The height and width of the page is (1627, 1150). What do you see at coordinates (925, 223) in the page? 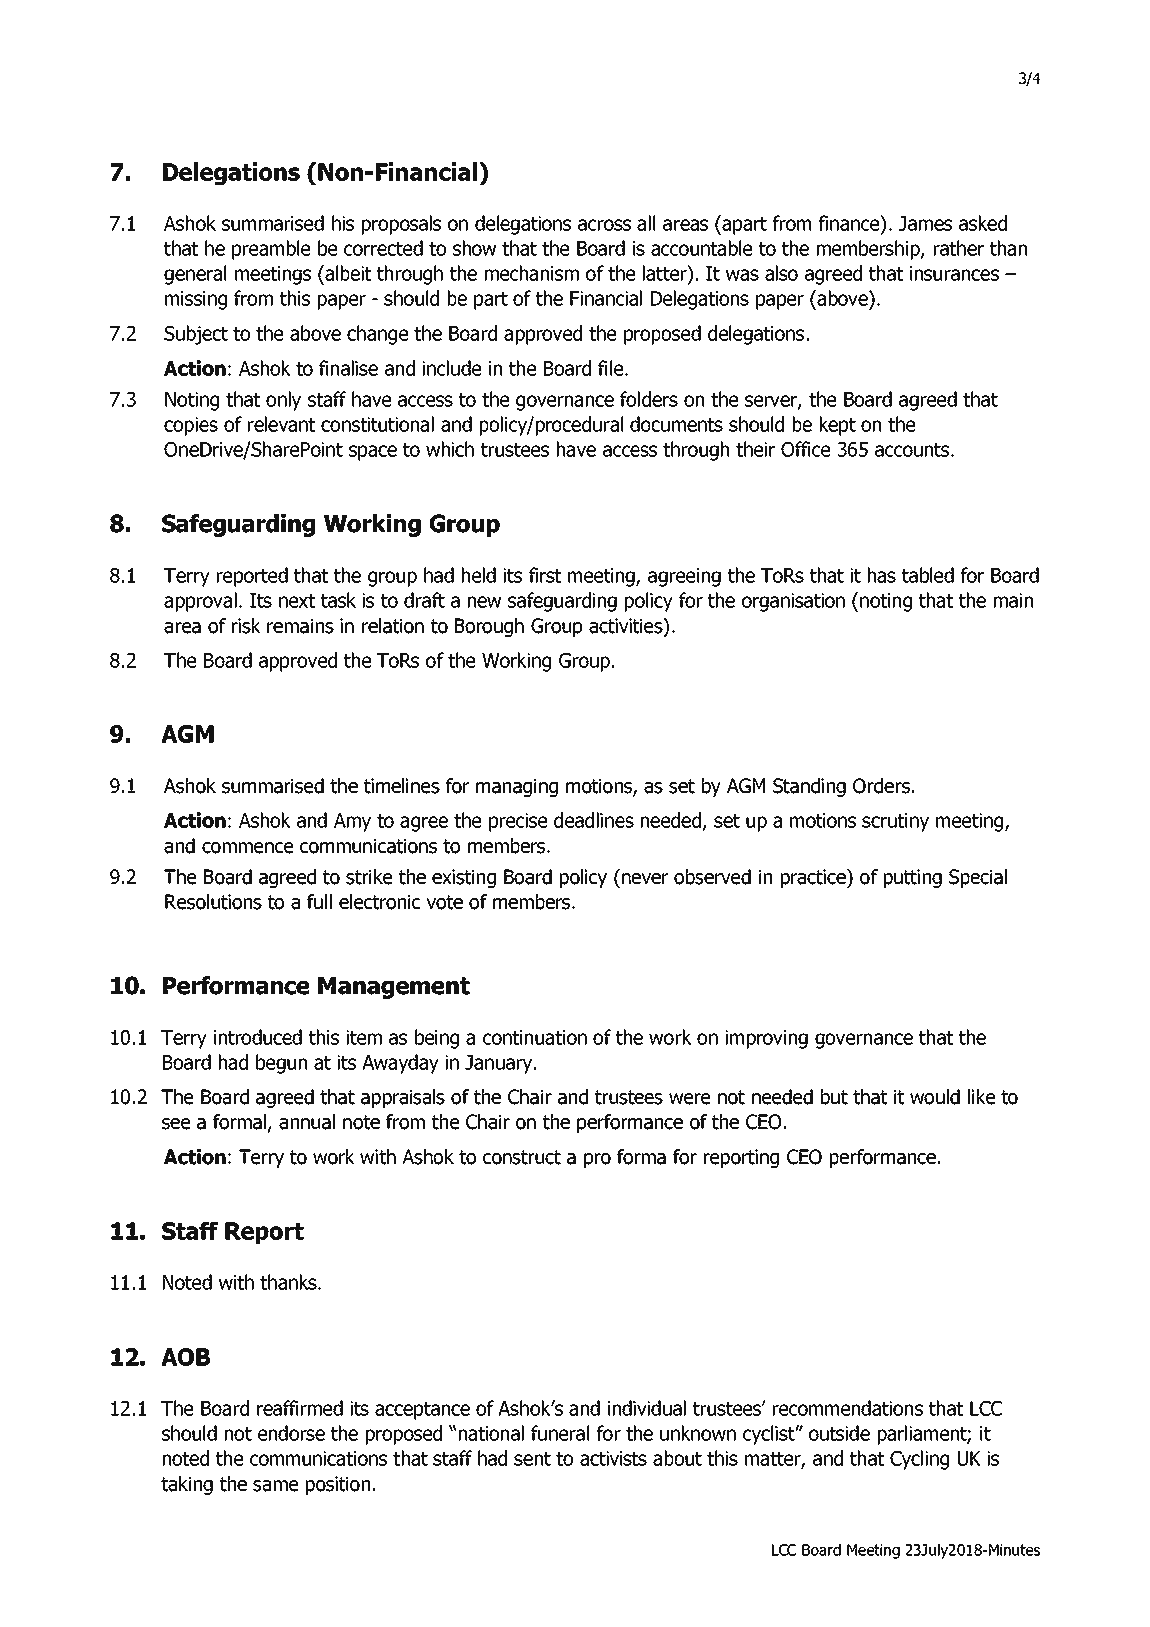
I see `James` at bounding box center [925, 223].
